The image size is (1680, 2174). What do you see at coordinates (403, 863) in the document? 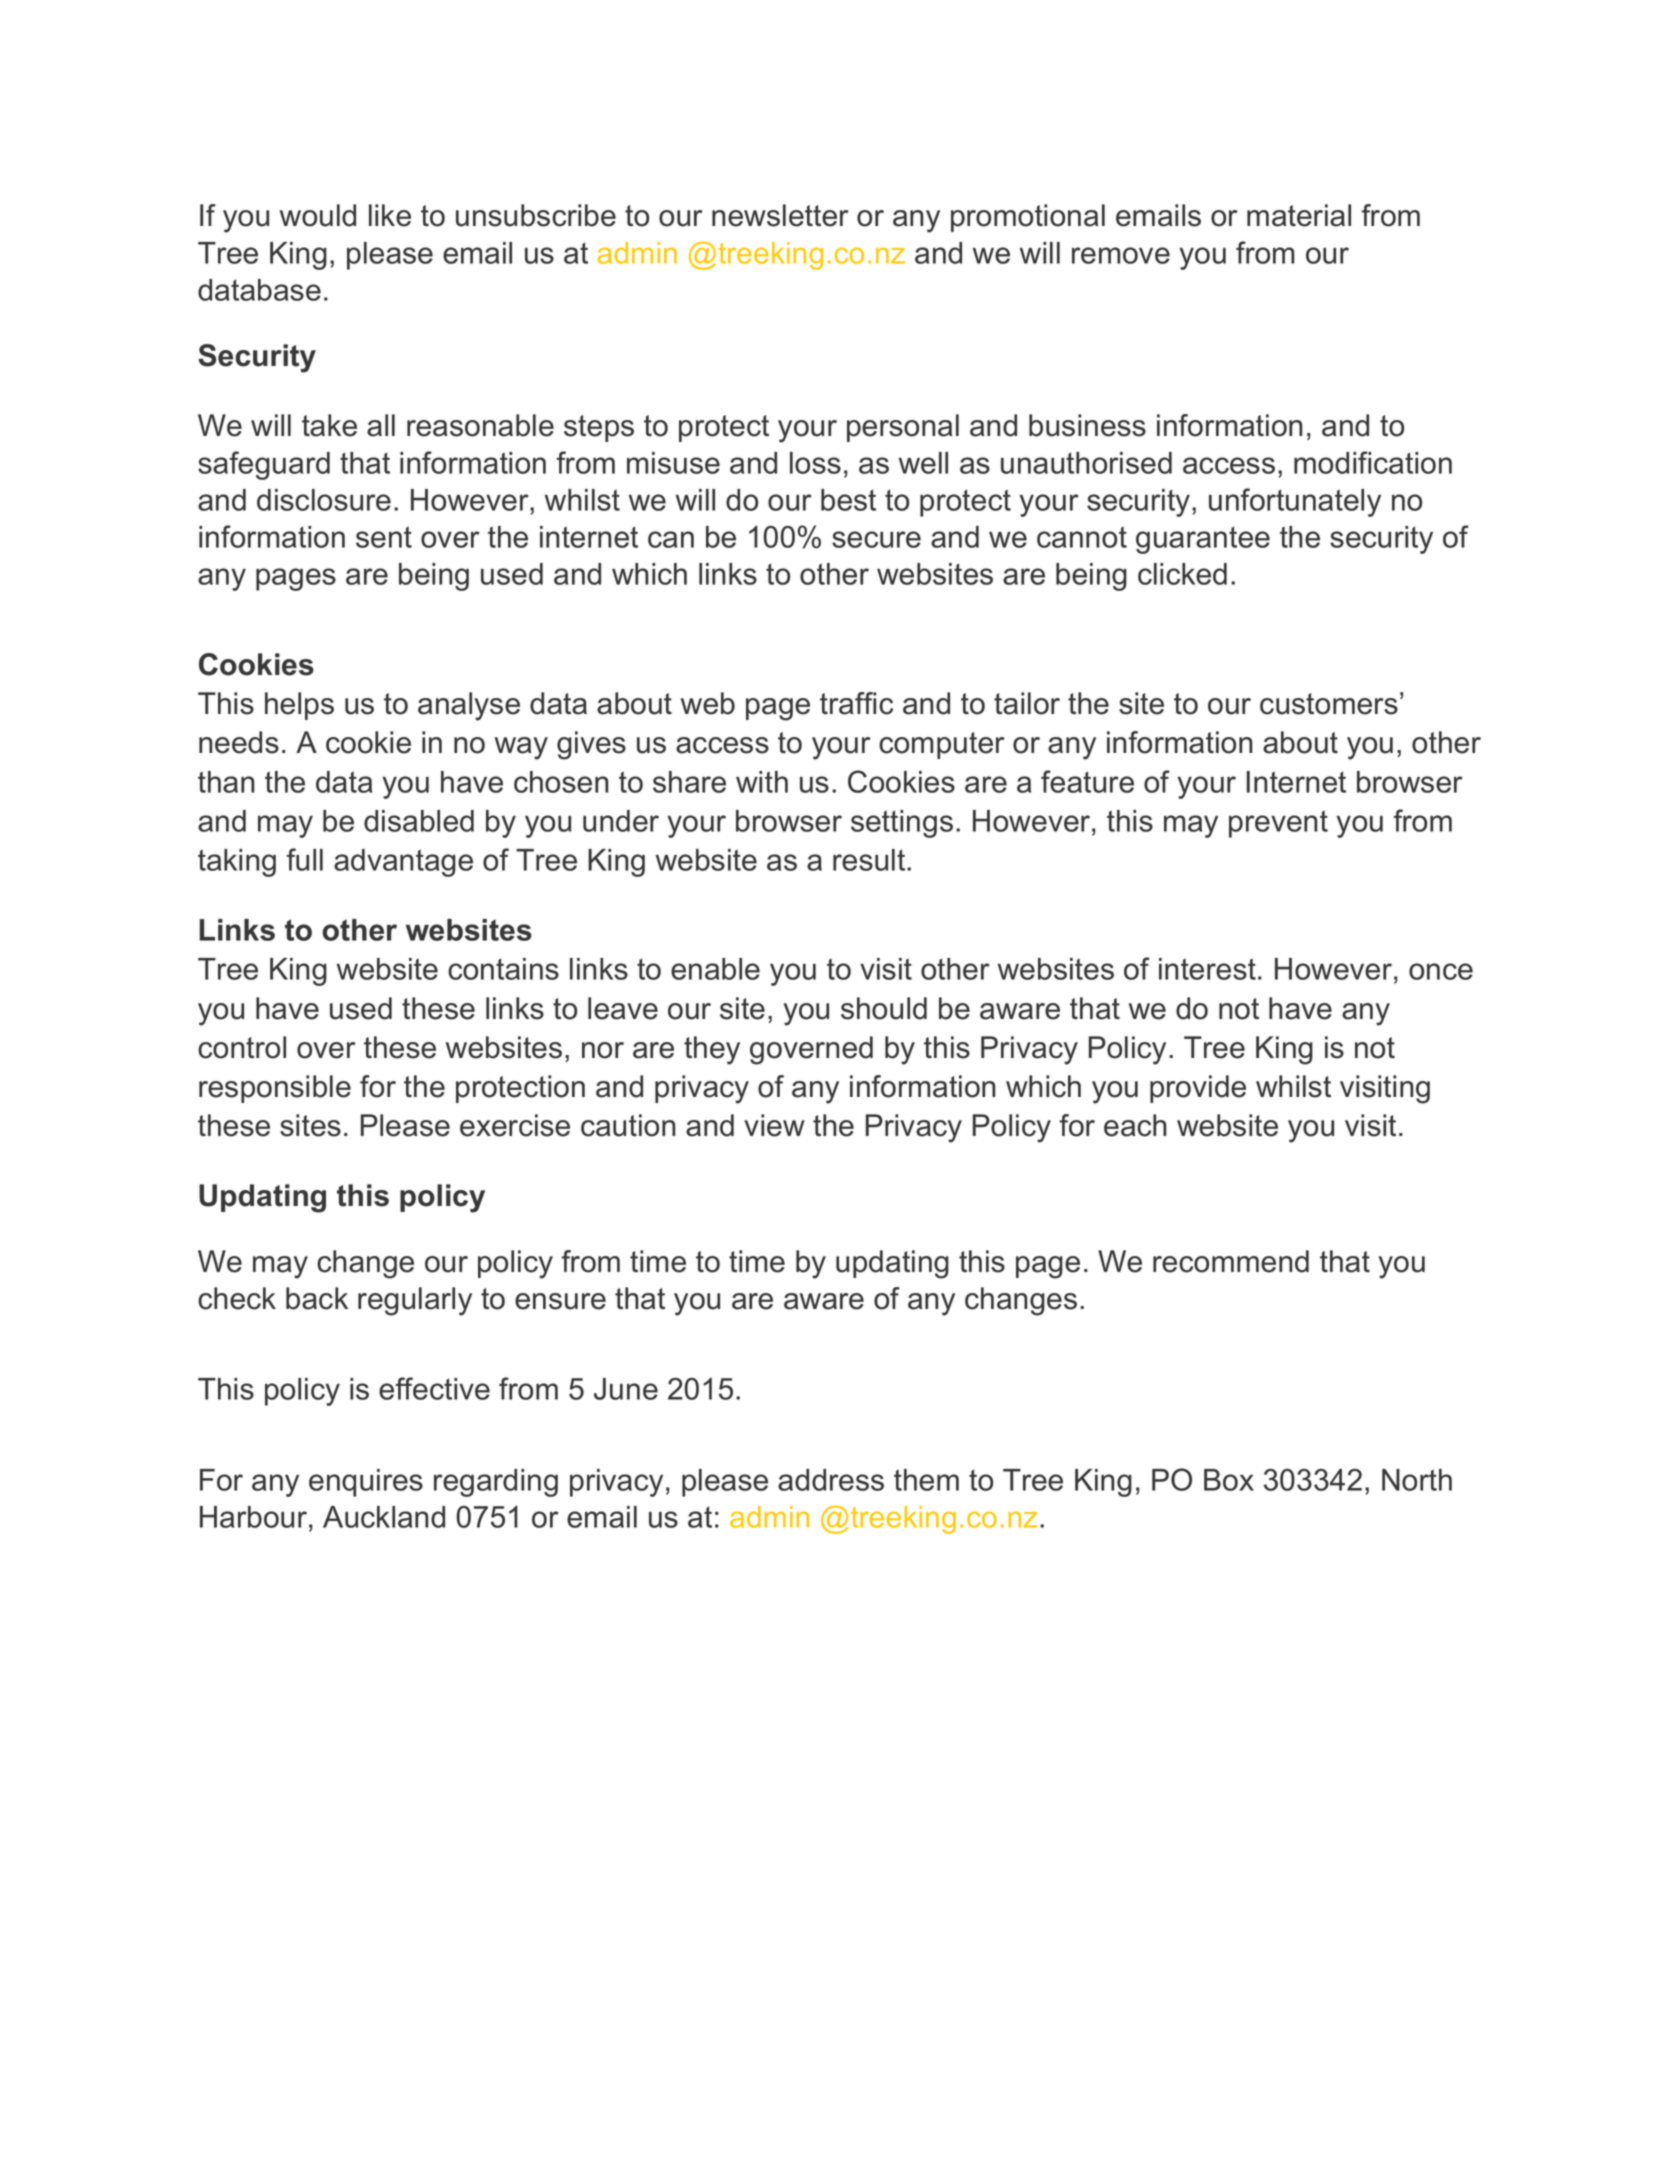
I see `advantage` at bounding box center [403, 863].
